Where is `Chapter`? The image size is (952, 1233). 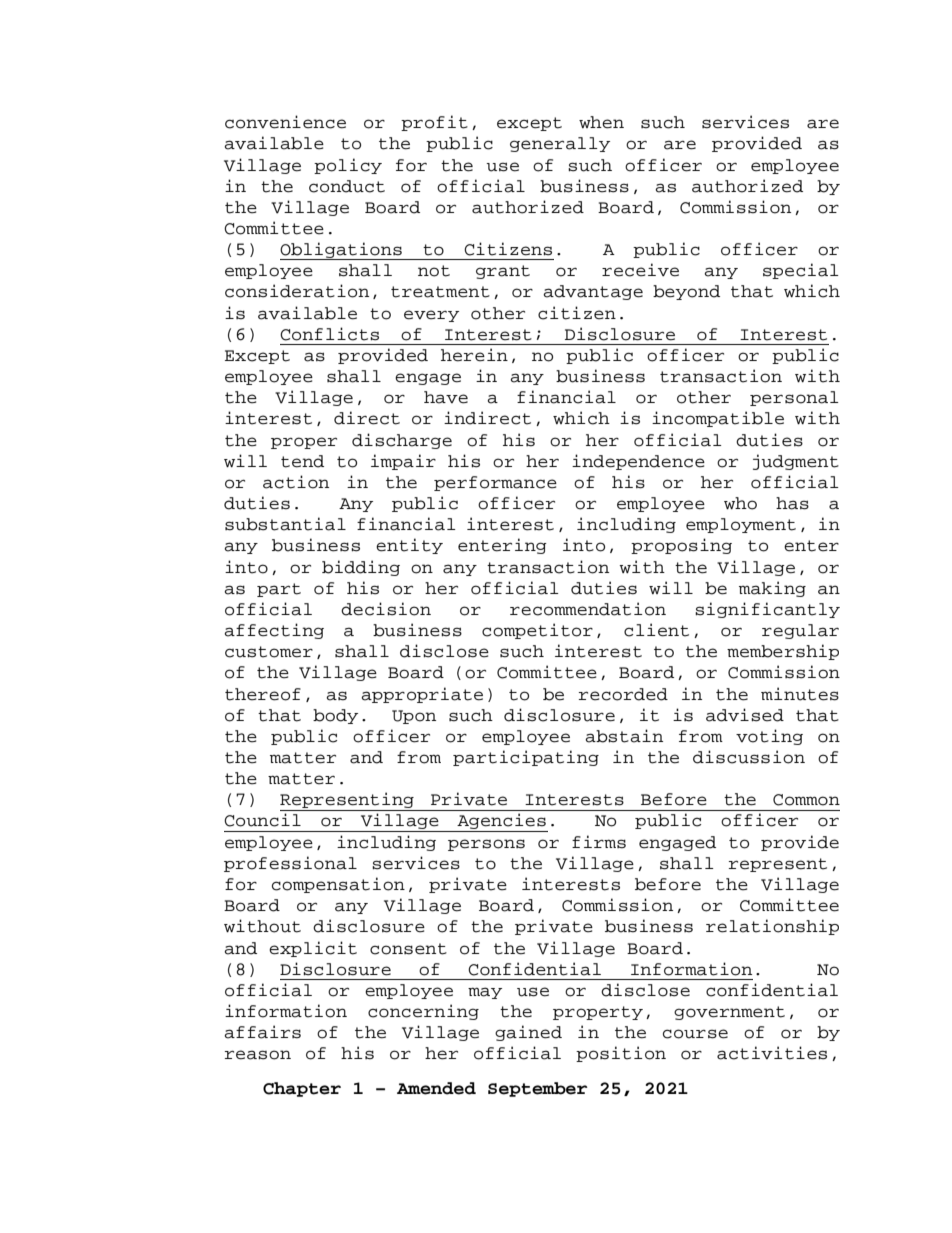
Chapter is located at coordinates (302, 1089).
